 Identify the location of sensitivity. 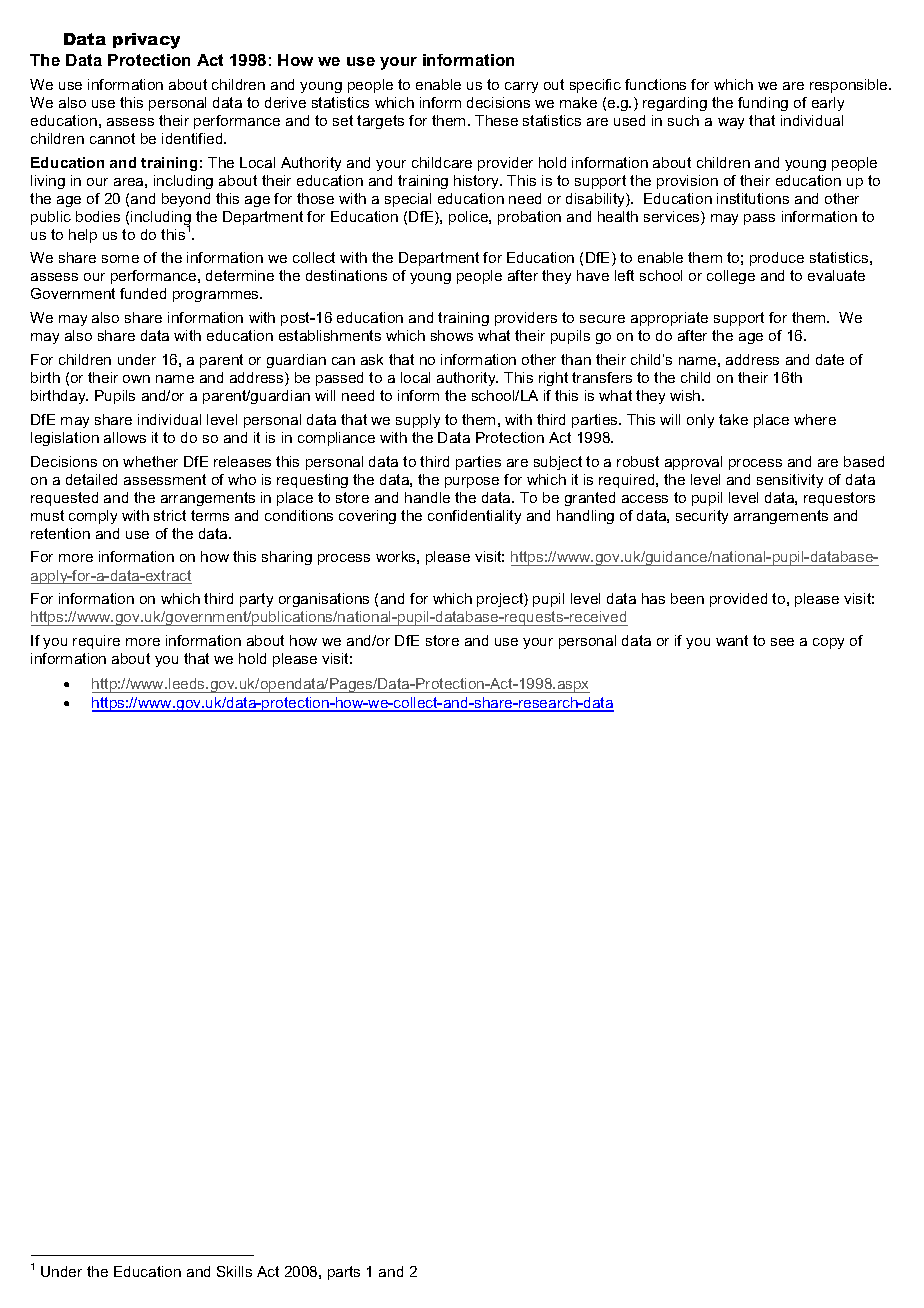
(790, 481).
